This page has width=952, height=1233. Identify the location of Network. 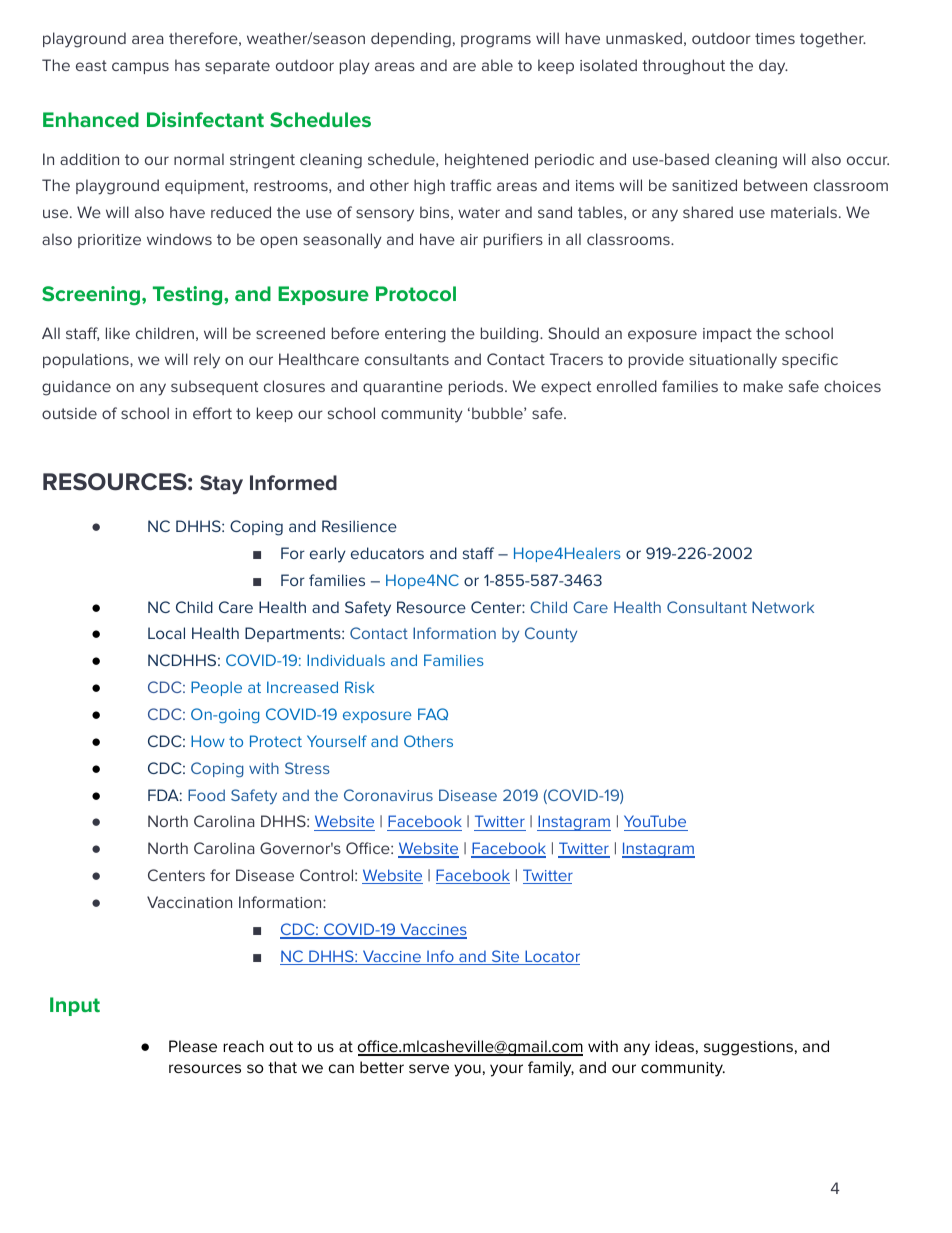
(783, 607).
